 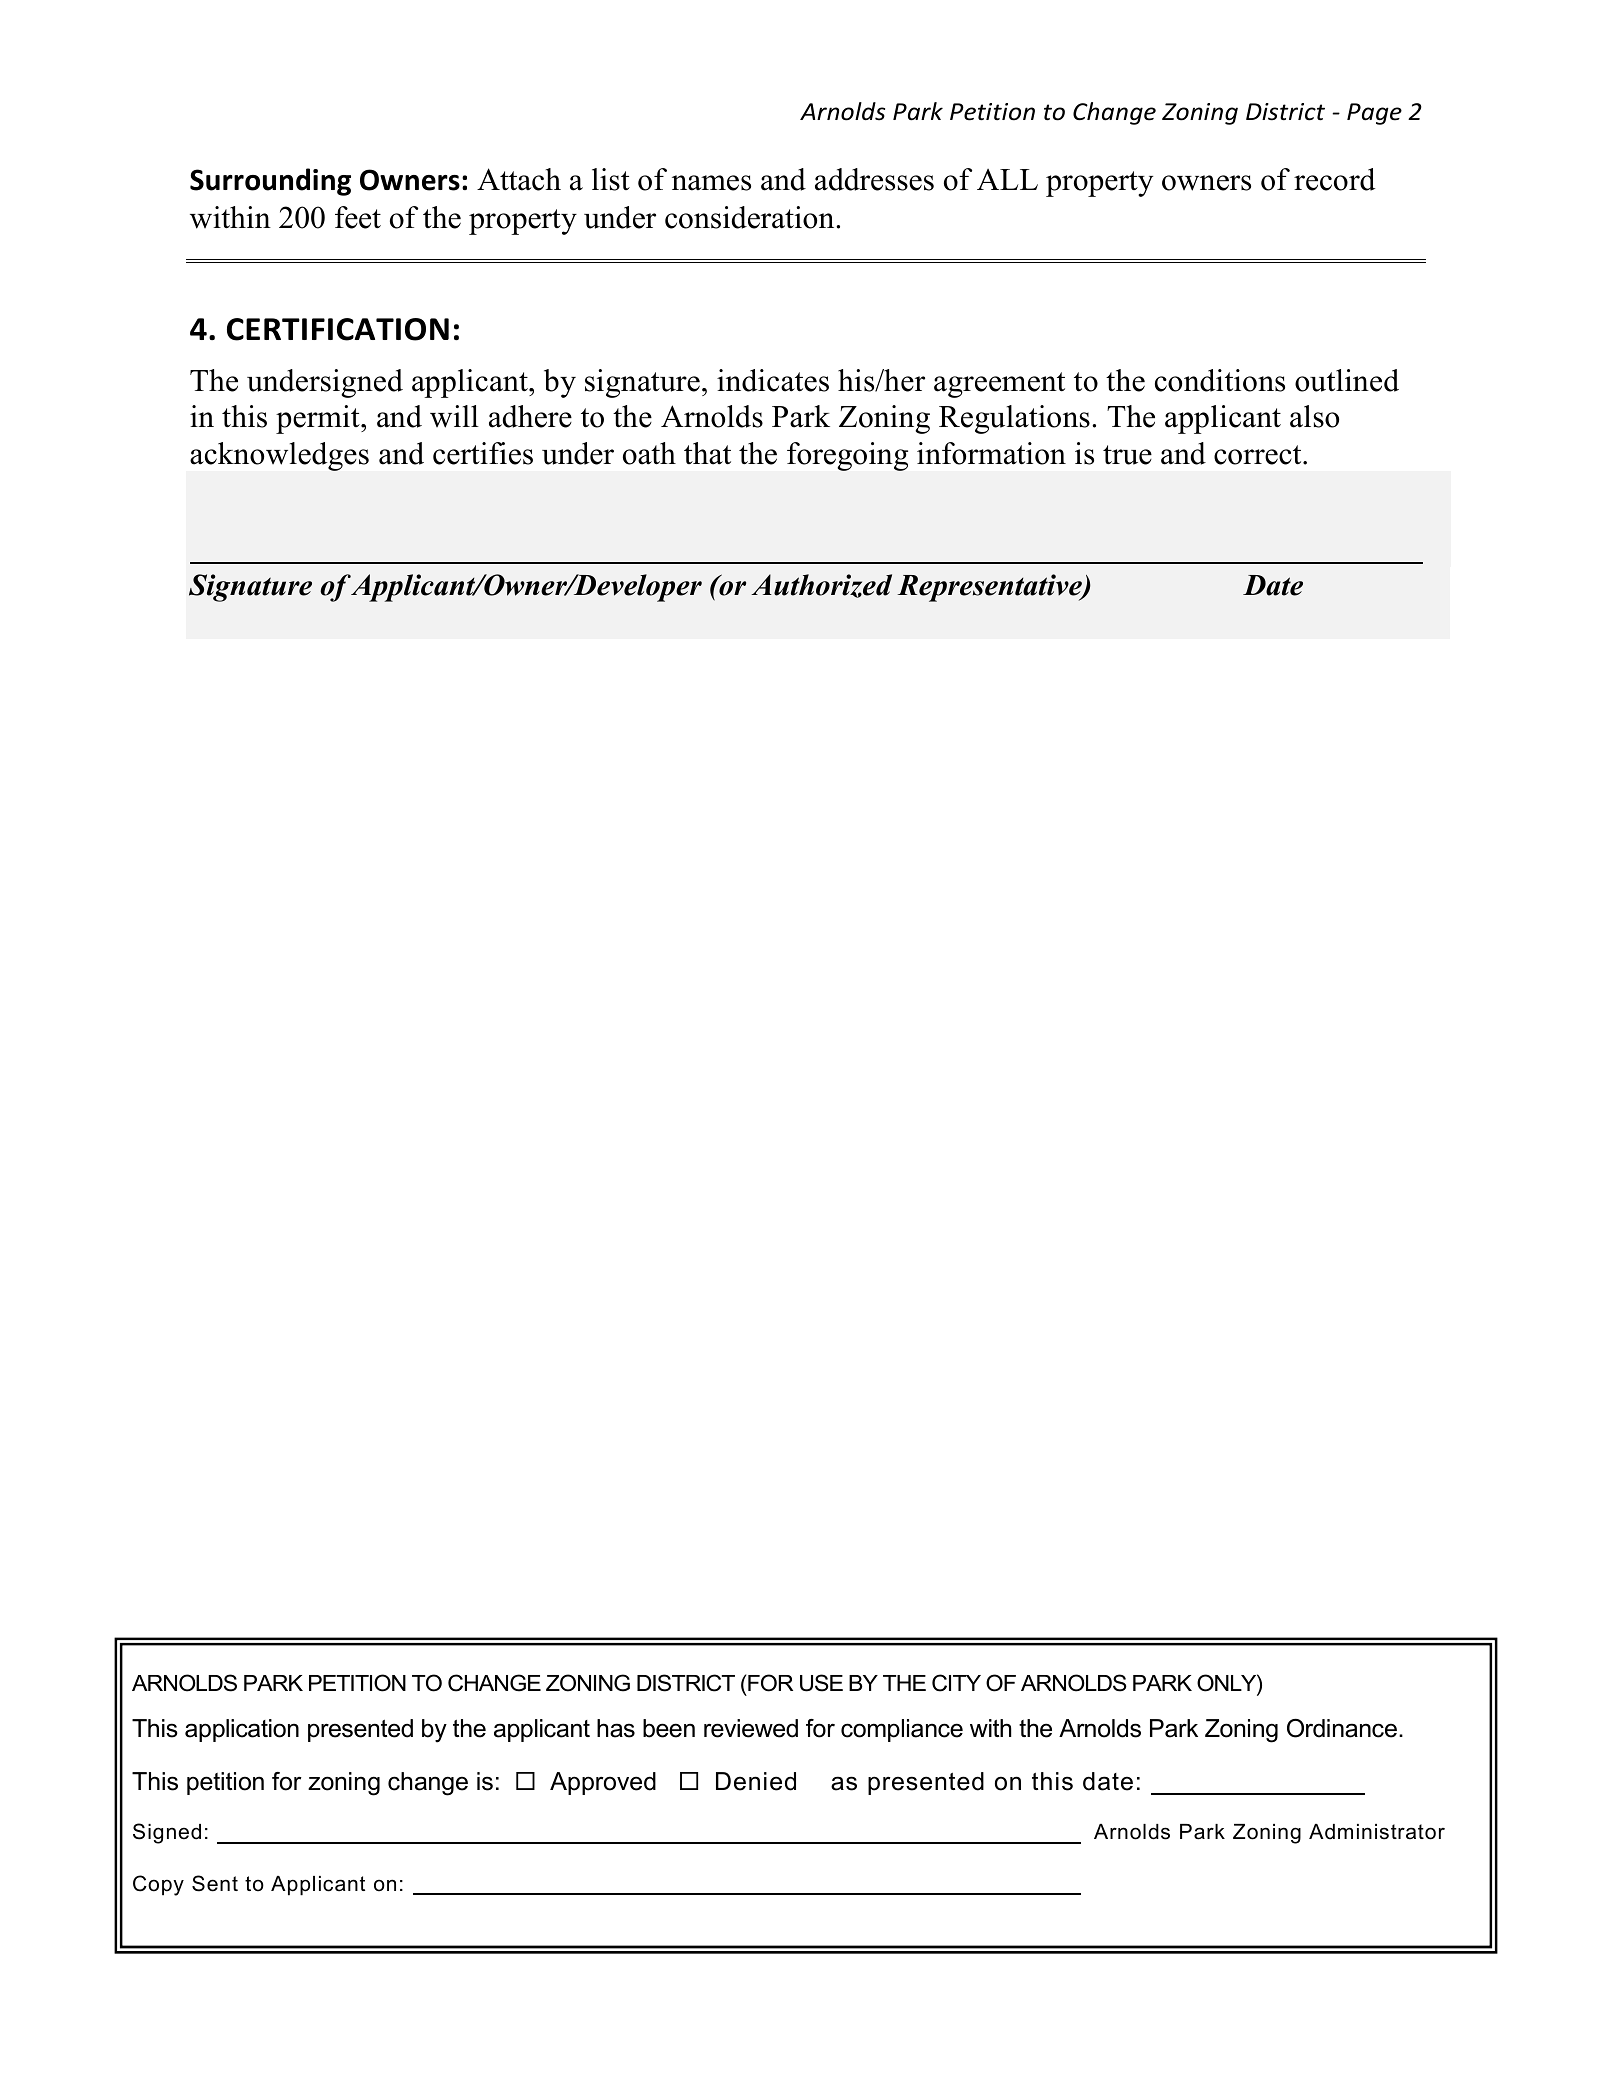 What do you see at coordinates (756, 1781) in the screenshot?
I see `Denied` at bounding box center [756, 1781].
